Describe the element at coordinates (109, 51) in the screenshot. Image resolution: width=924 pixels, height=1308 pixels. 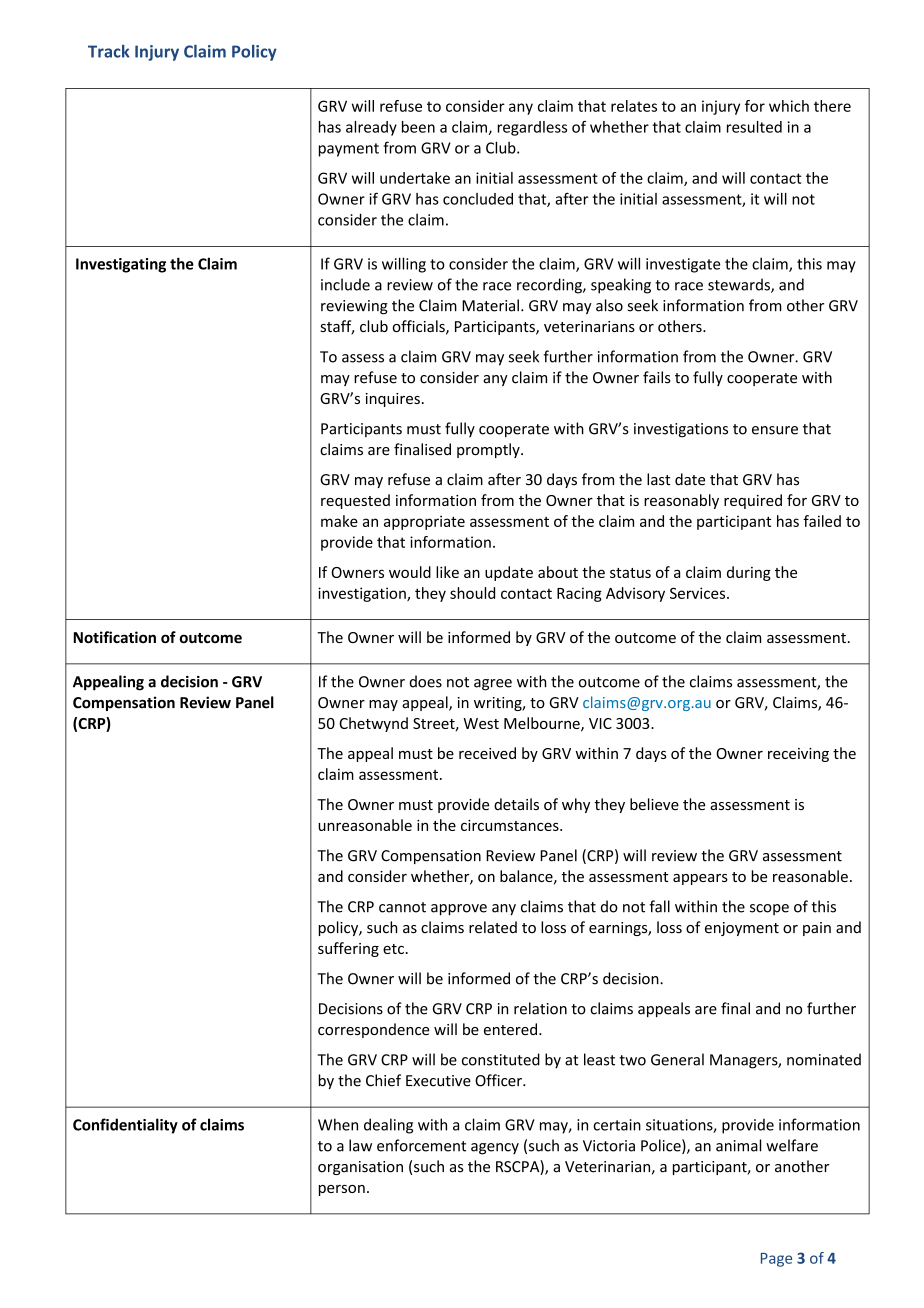
I see `Track` at that location.
